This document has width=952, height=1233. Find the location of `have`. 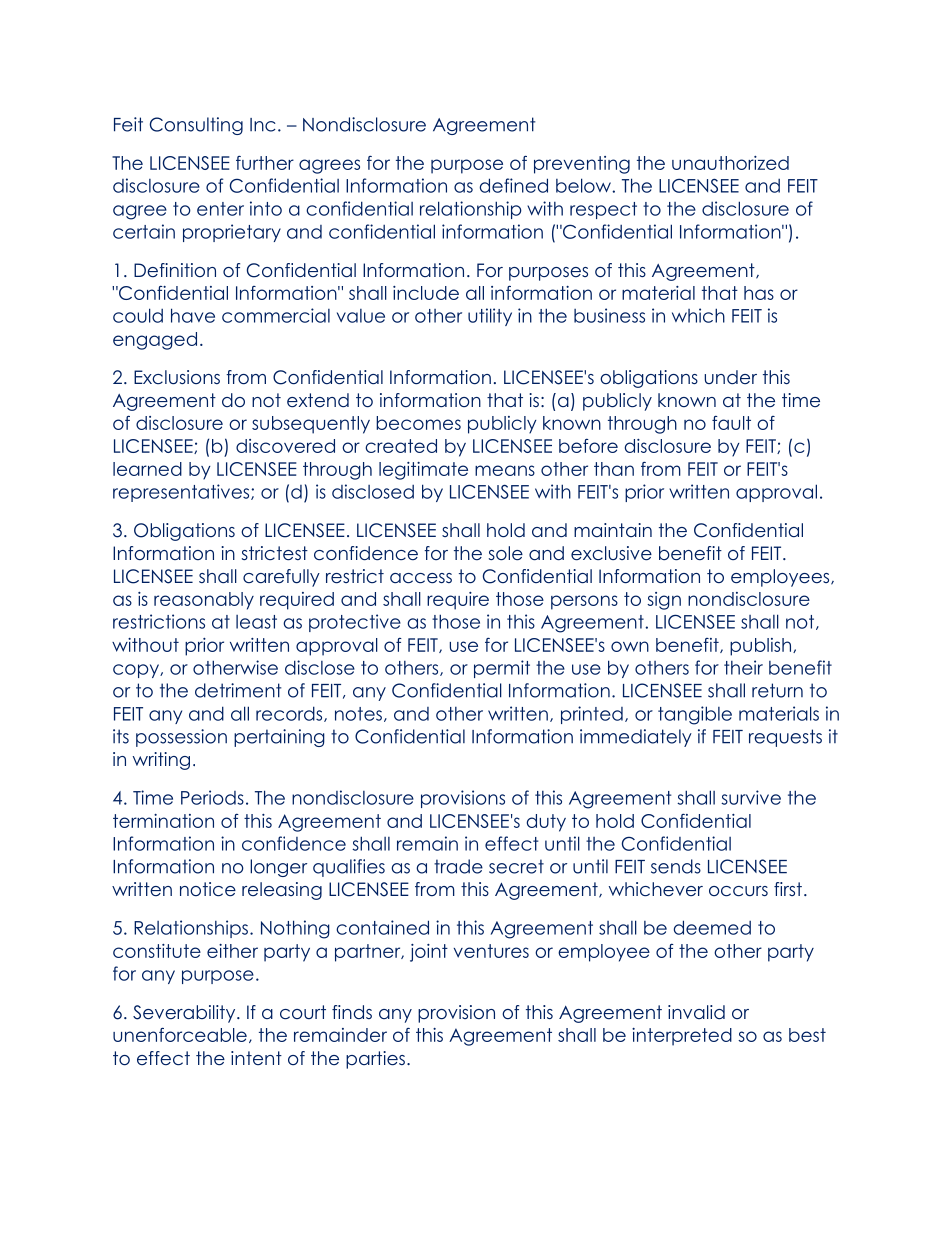

have is located at coordinates (193, 315).
